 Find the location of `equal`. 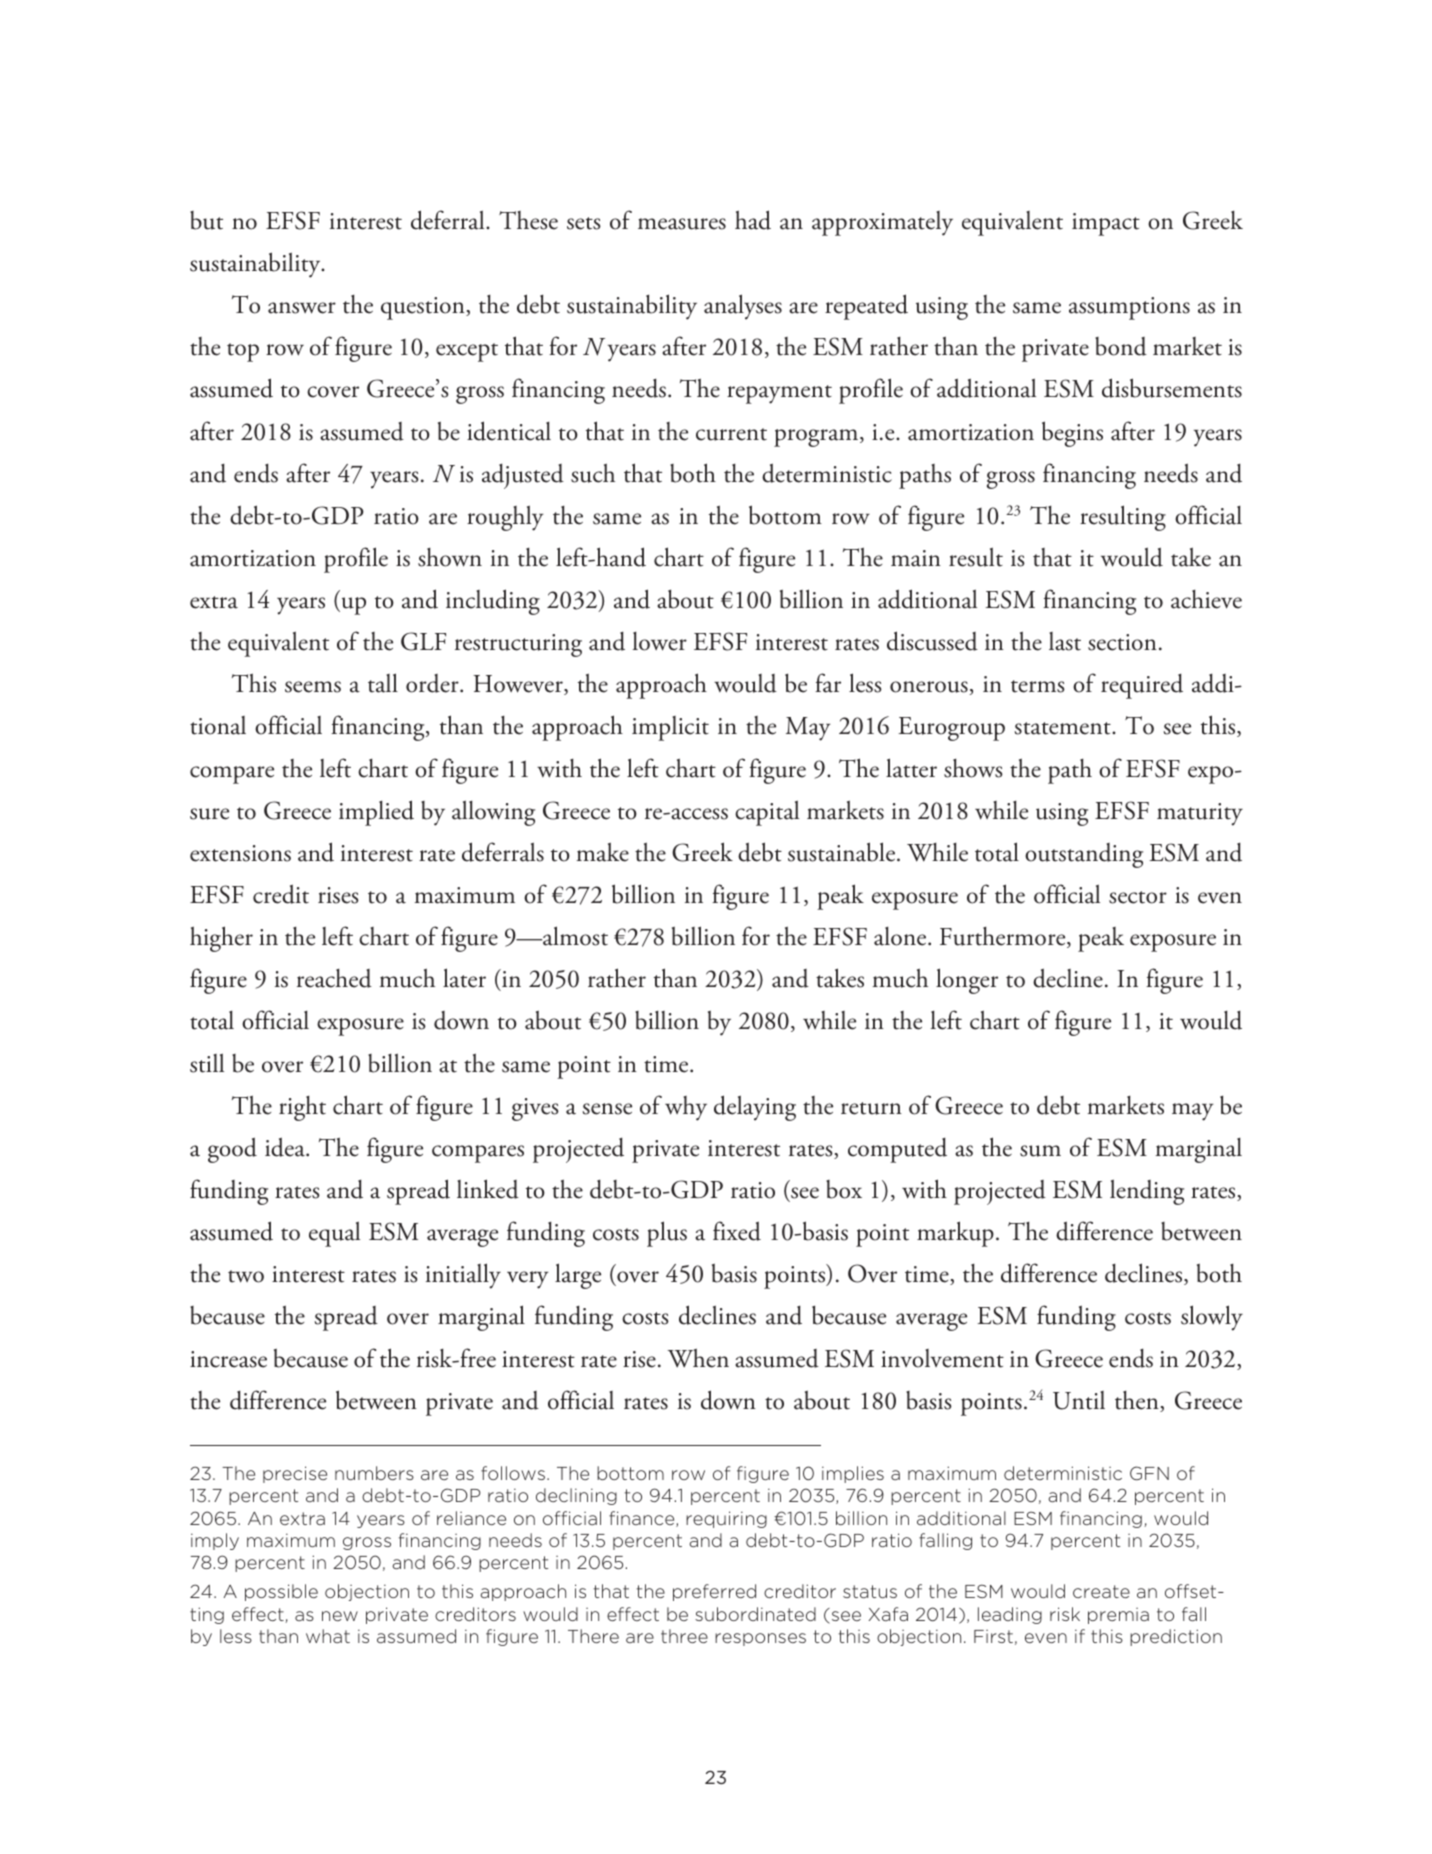

equal is located at coordinates (334, 1234).
